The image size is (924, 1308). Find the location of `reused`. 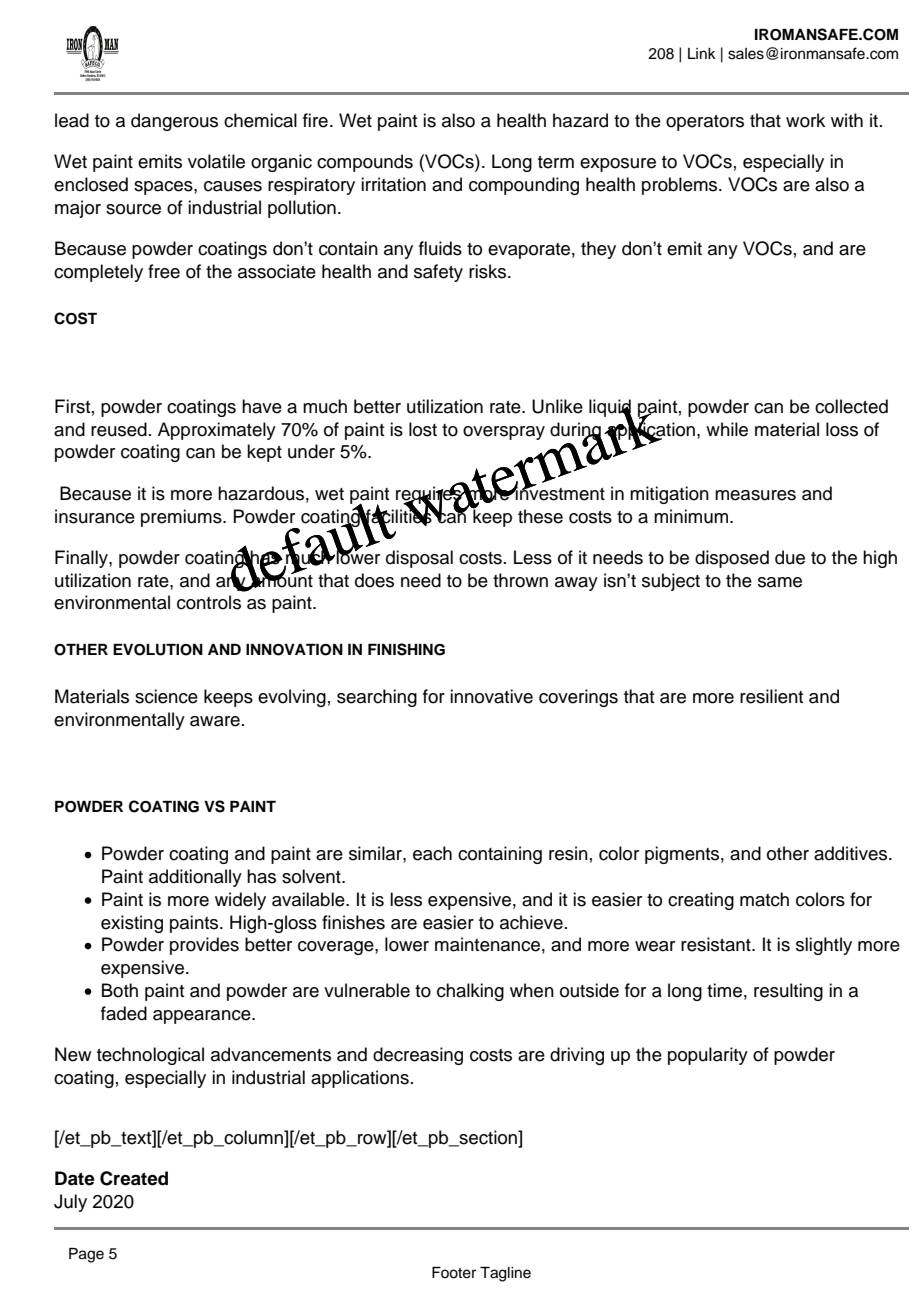

reused is located at coordinates (119, 429).
